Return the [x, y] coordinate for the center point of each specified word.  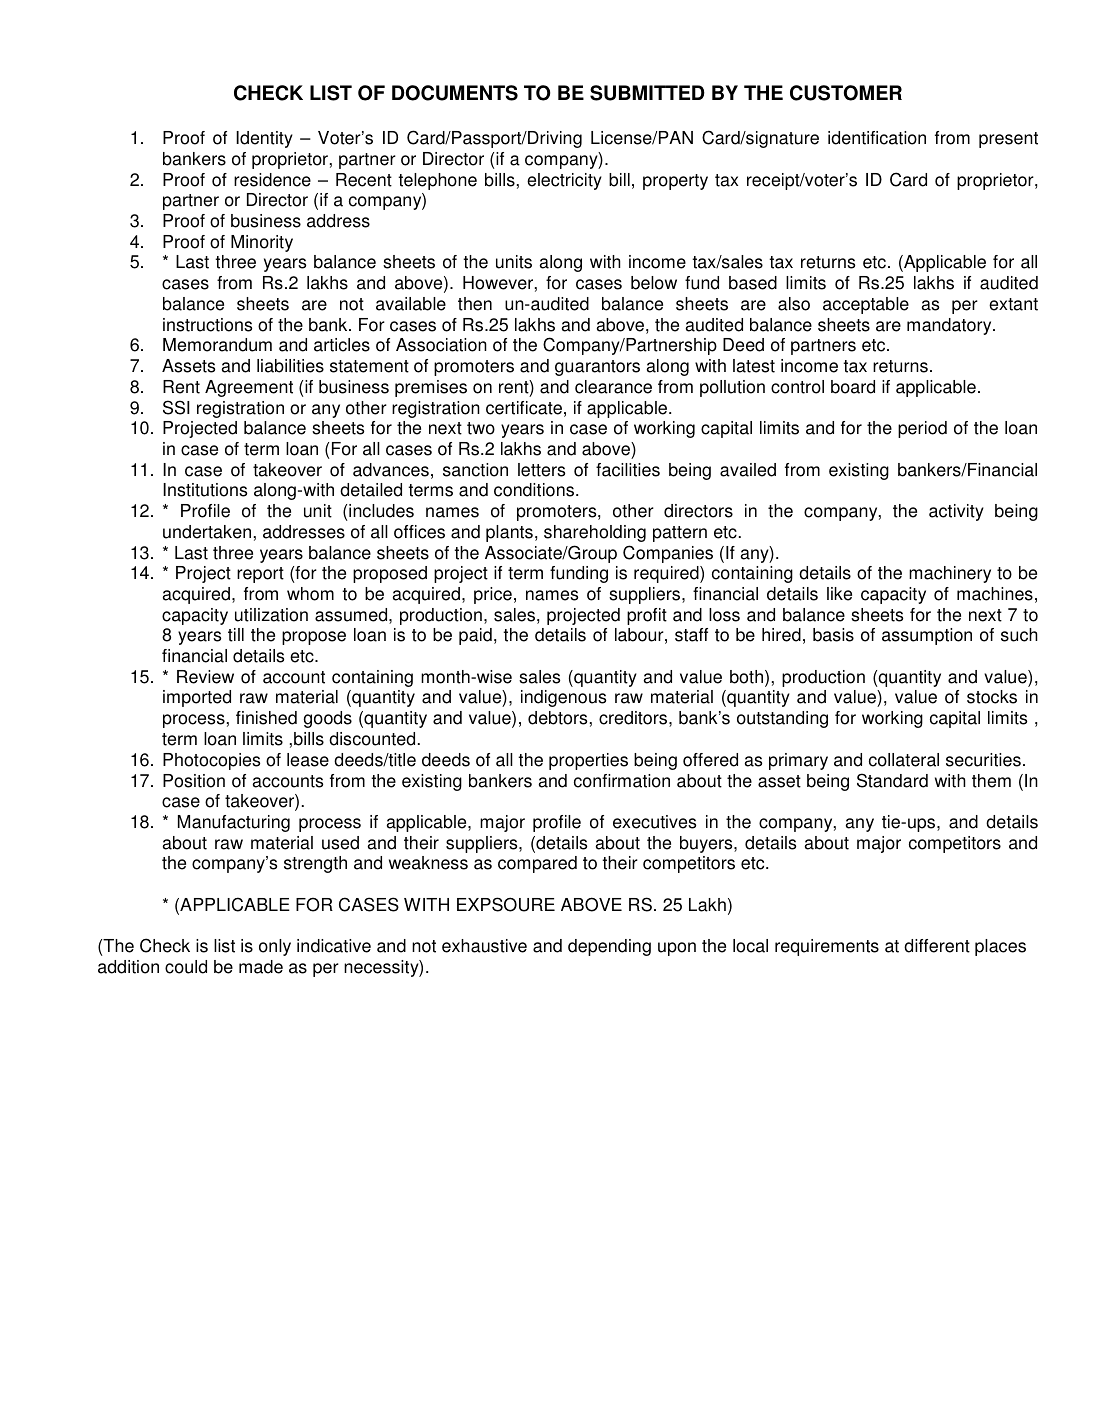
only [275, 947]
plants [509, 533]
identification [877, 138]
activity [956, 512]
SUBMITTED [647, 93]
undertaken [207, 532]
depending [609, 947]
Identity [264, 139]
